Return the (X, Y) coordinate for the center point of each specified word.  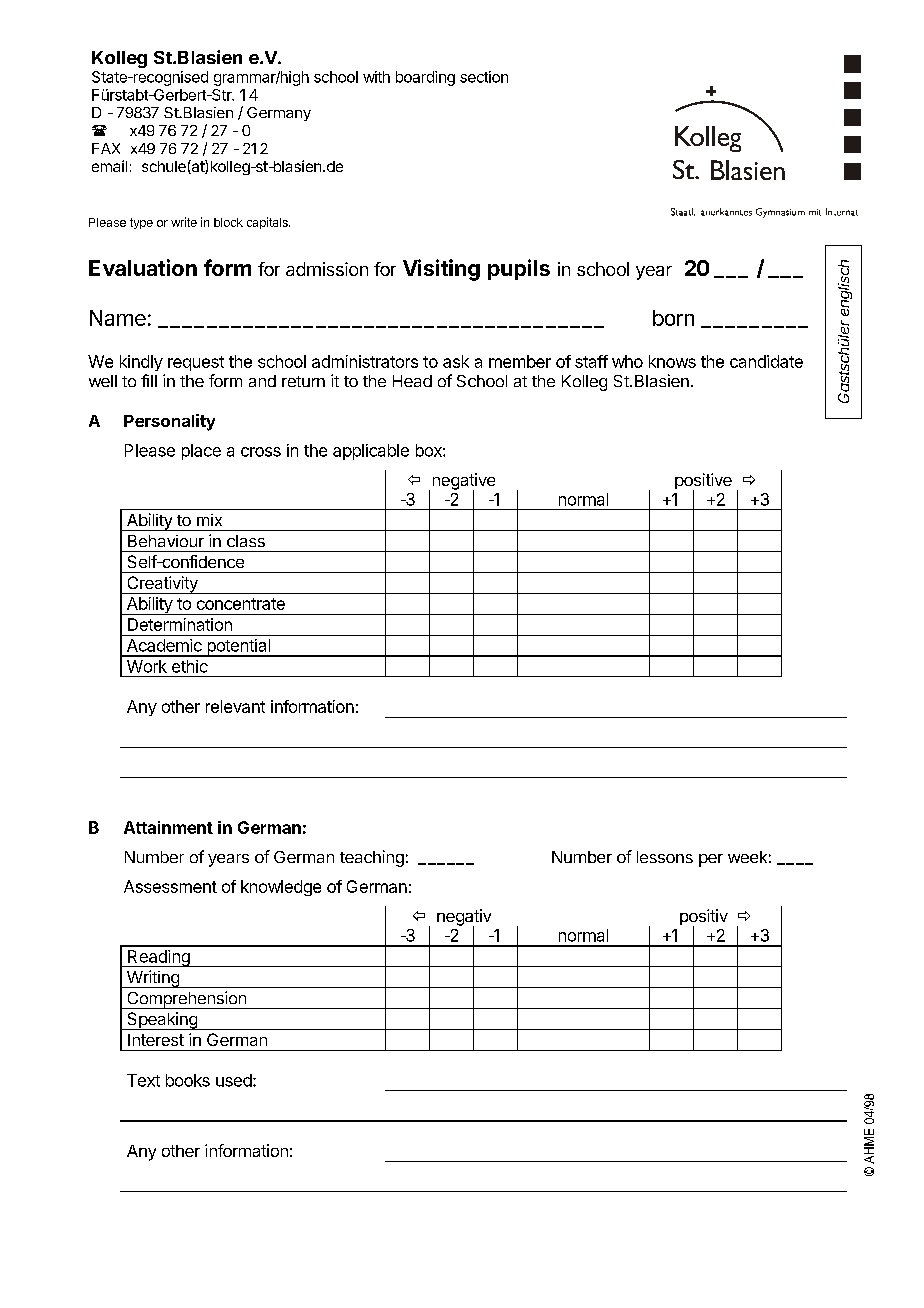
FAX (106, 148)
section (484, 77)
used (234, 1080)
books (188, 1080)
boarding (425, 78)
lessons (665, 857)
